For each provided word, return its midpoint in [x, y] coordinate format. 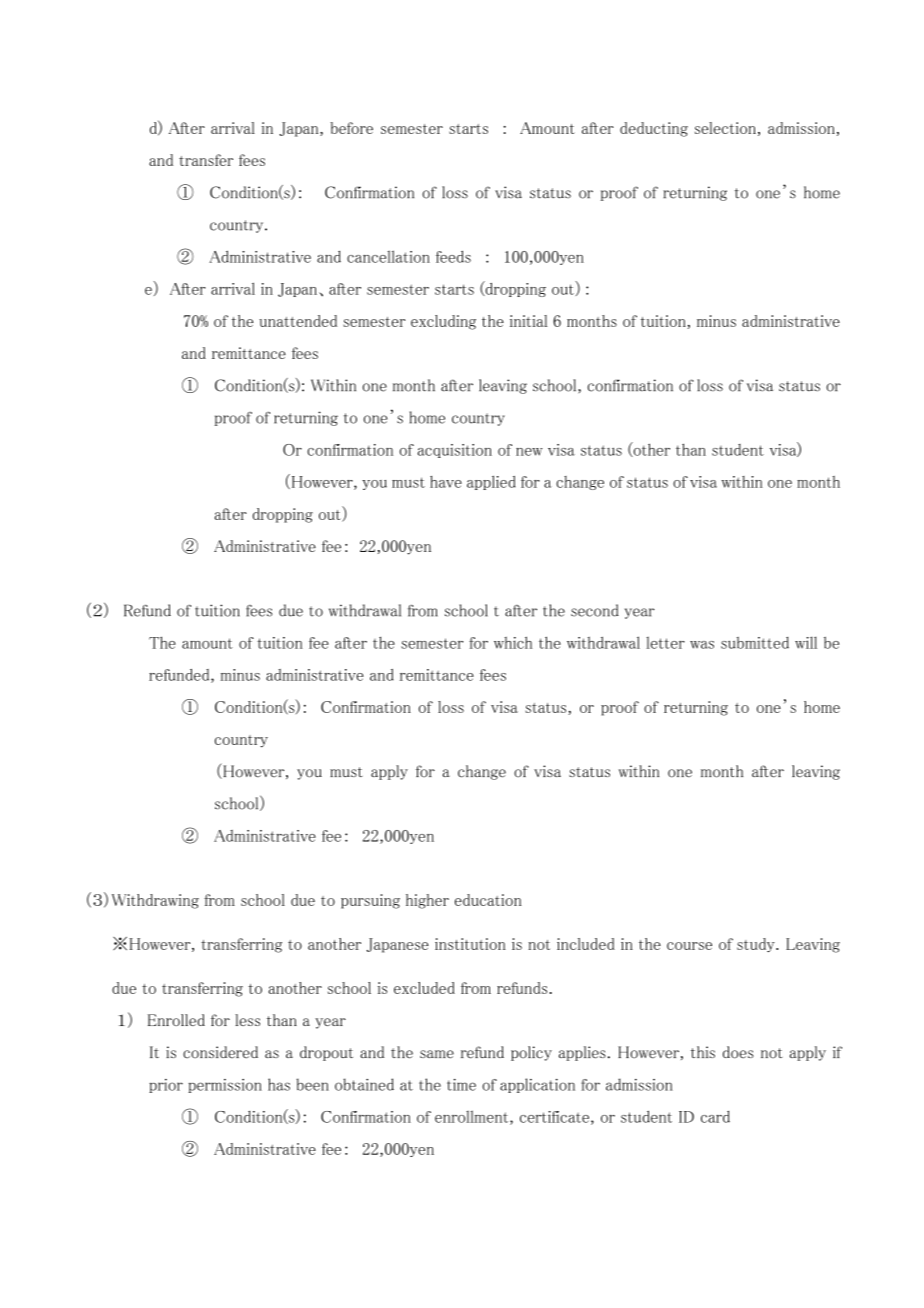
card [715, 1117]
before [351, 128]
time [461, 1085]
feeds [453, 256]
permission [225, 1086]
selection [725, 128]
